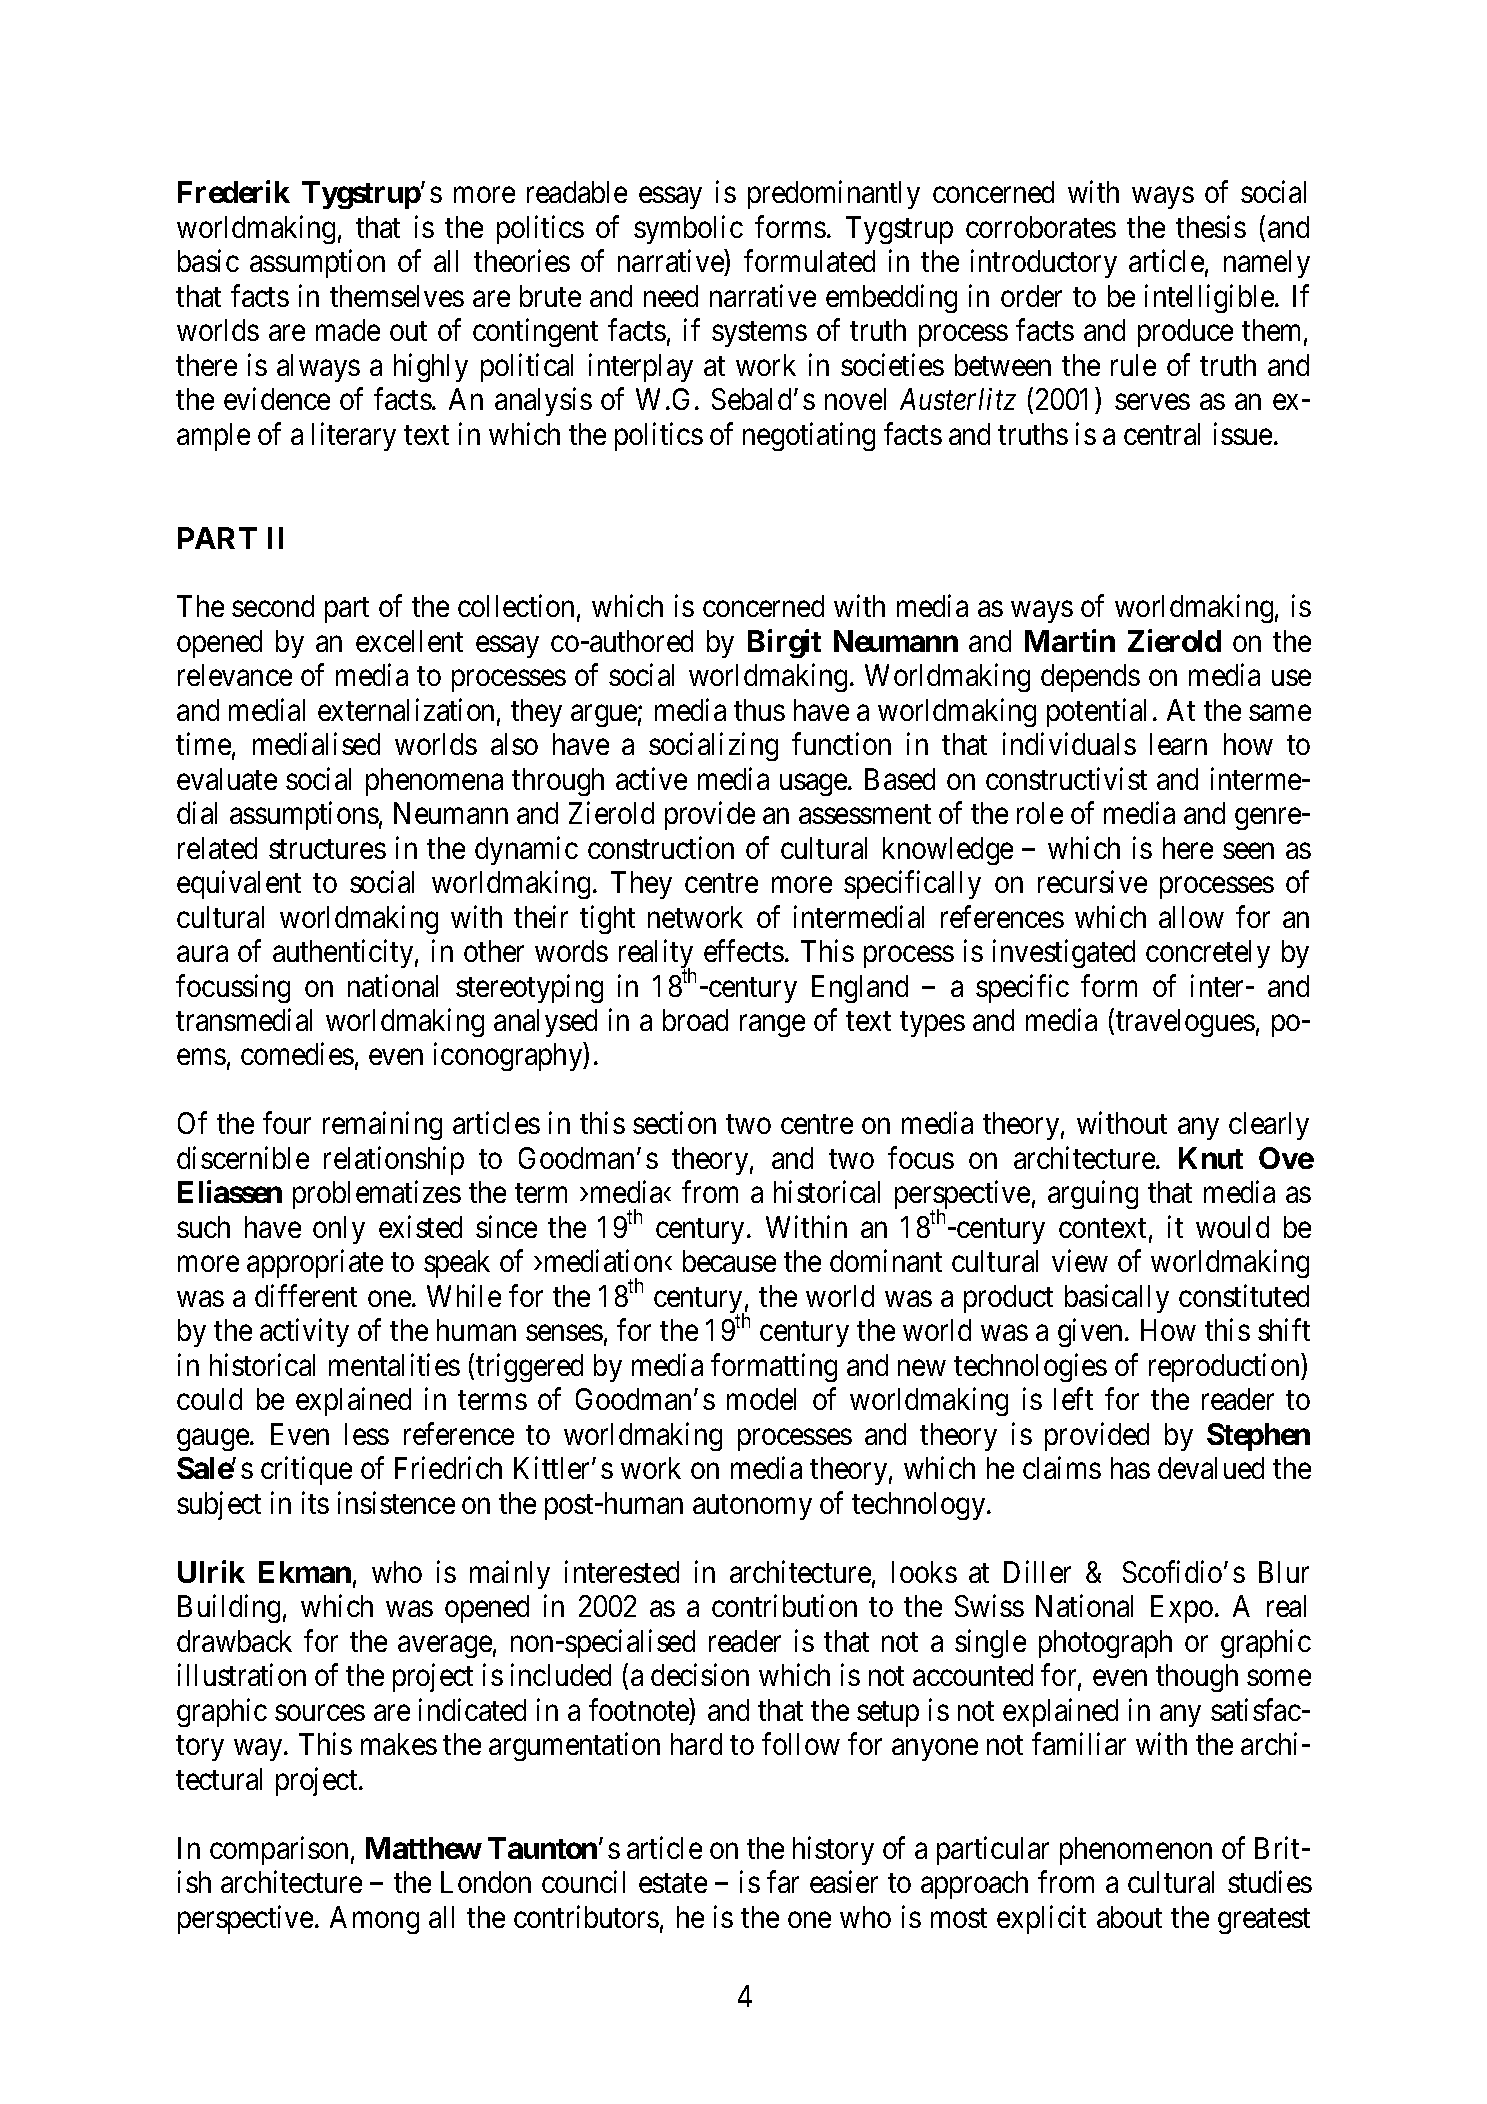  Describe the element at coordinates (1211, 226) in the image. I see `thesis` at that location.
